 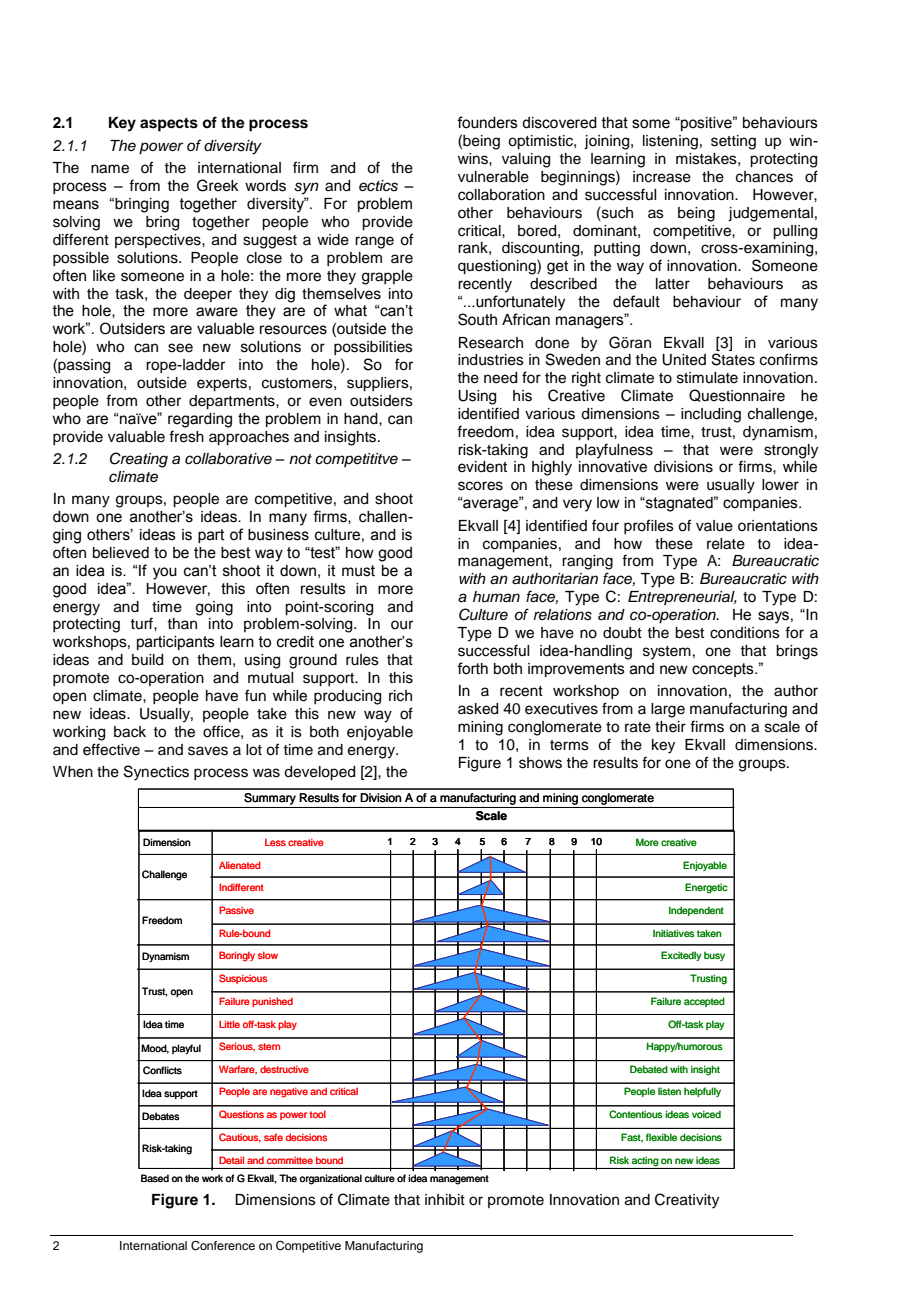 I want to click on shows, so click(x=540, y=763).
